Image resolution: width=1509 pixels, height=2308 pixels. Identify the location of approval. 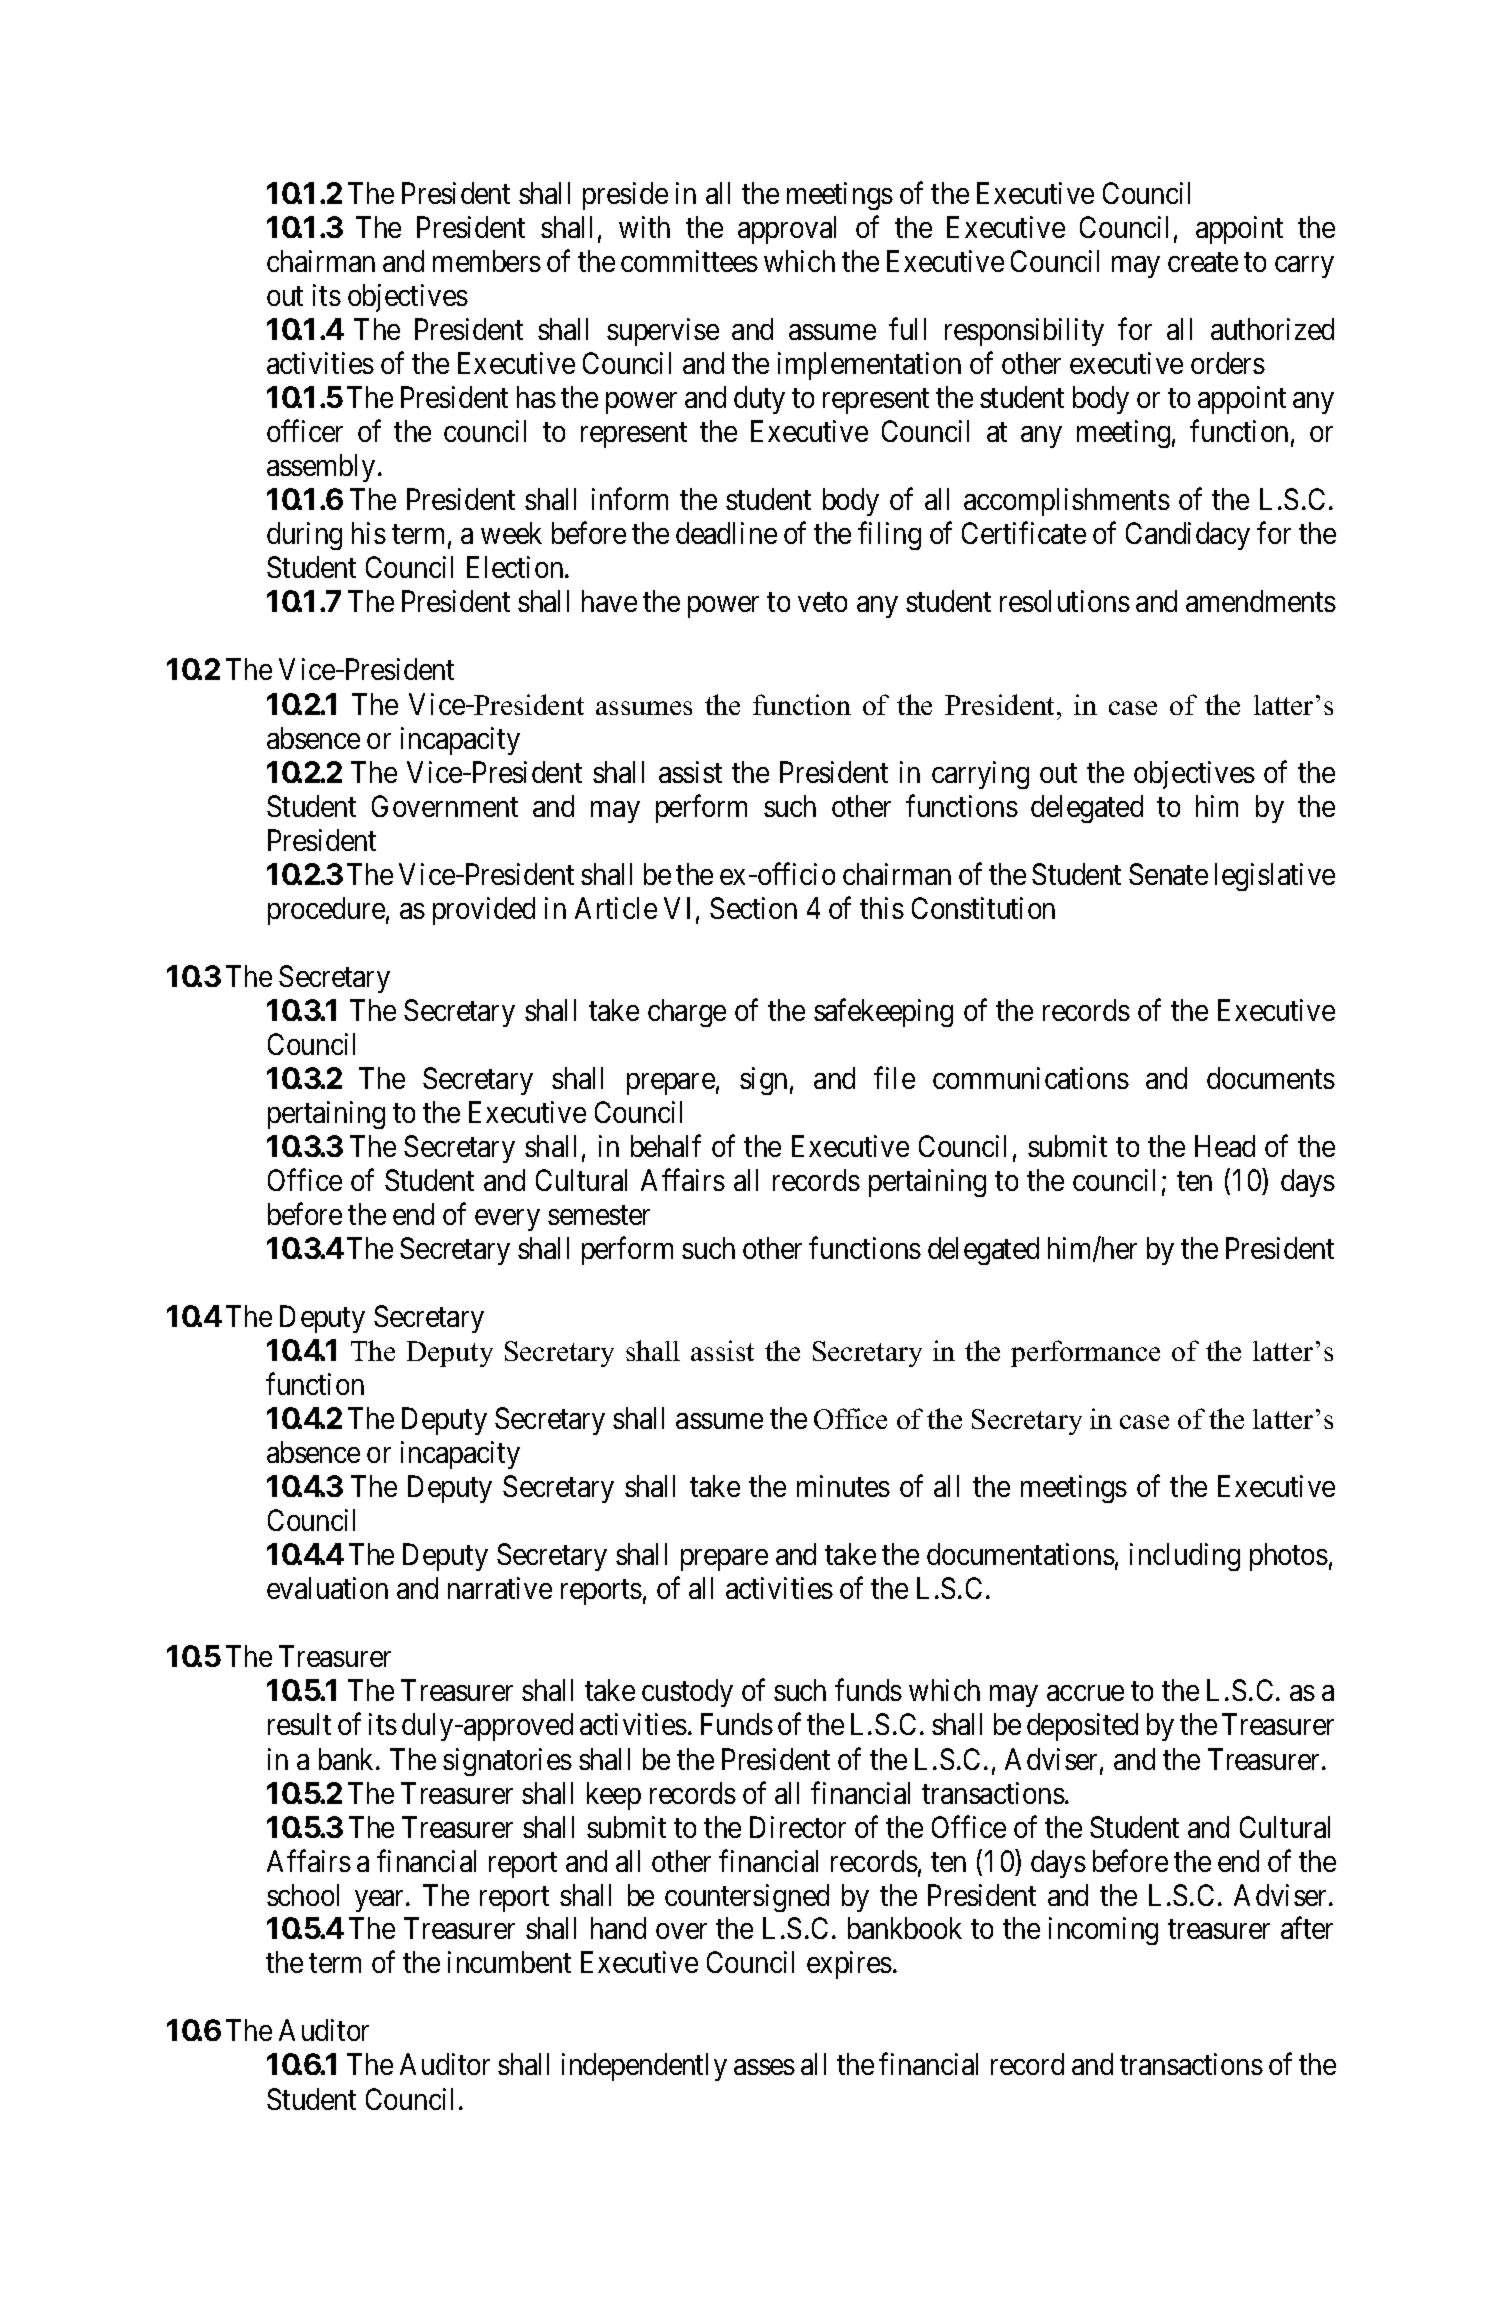
(787, 230).
